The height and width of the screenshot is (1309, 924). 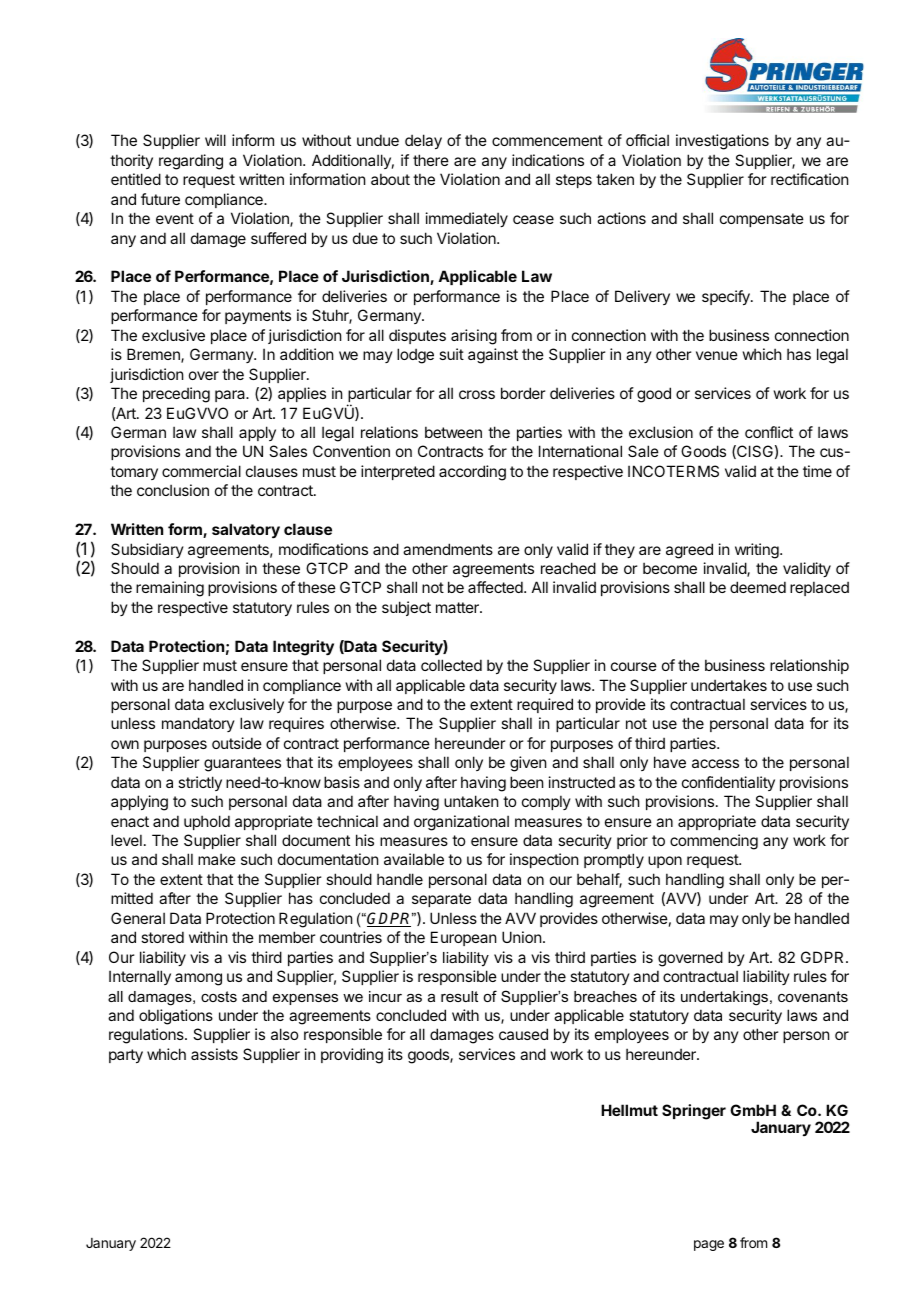 I want to click on providing, so click(x=352, y=1056).
